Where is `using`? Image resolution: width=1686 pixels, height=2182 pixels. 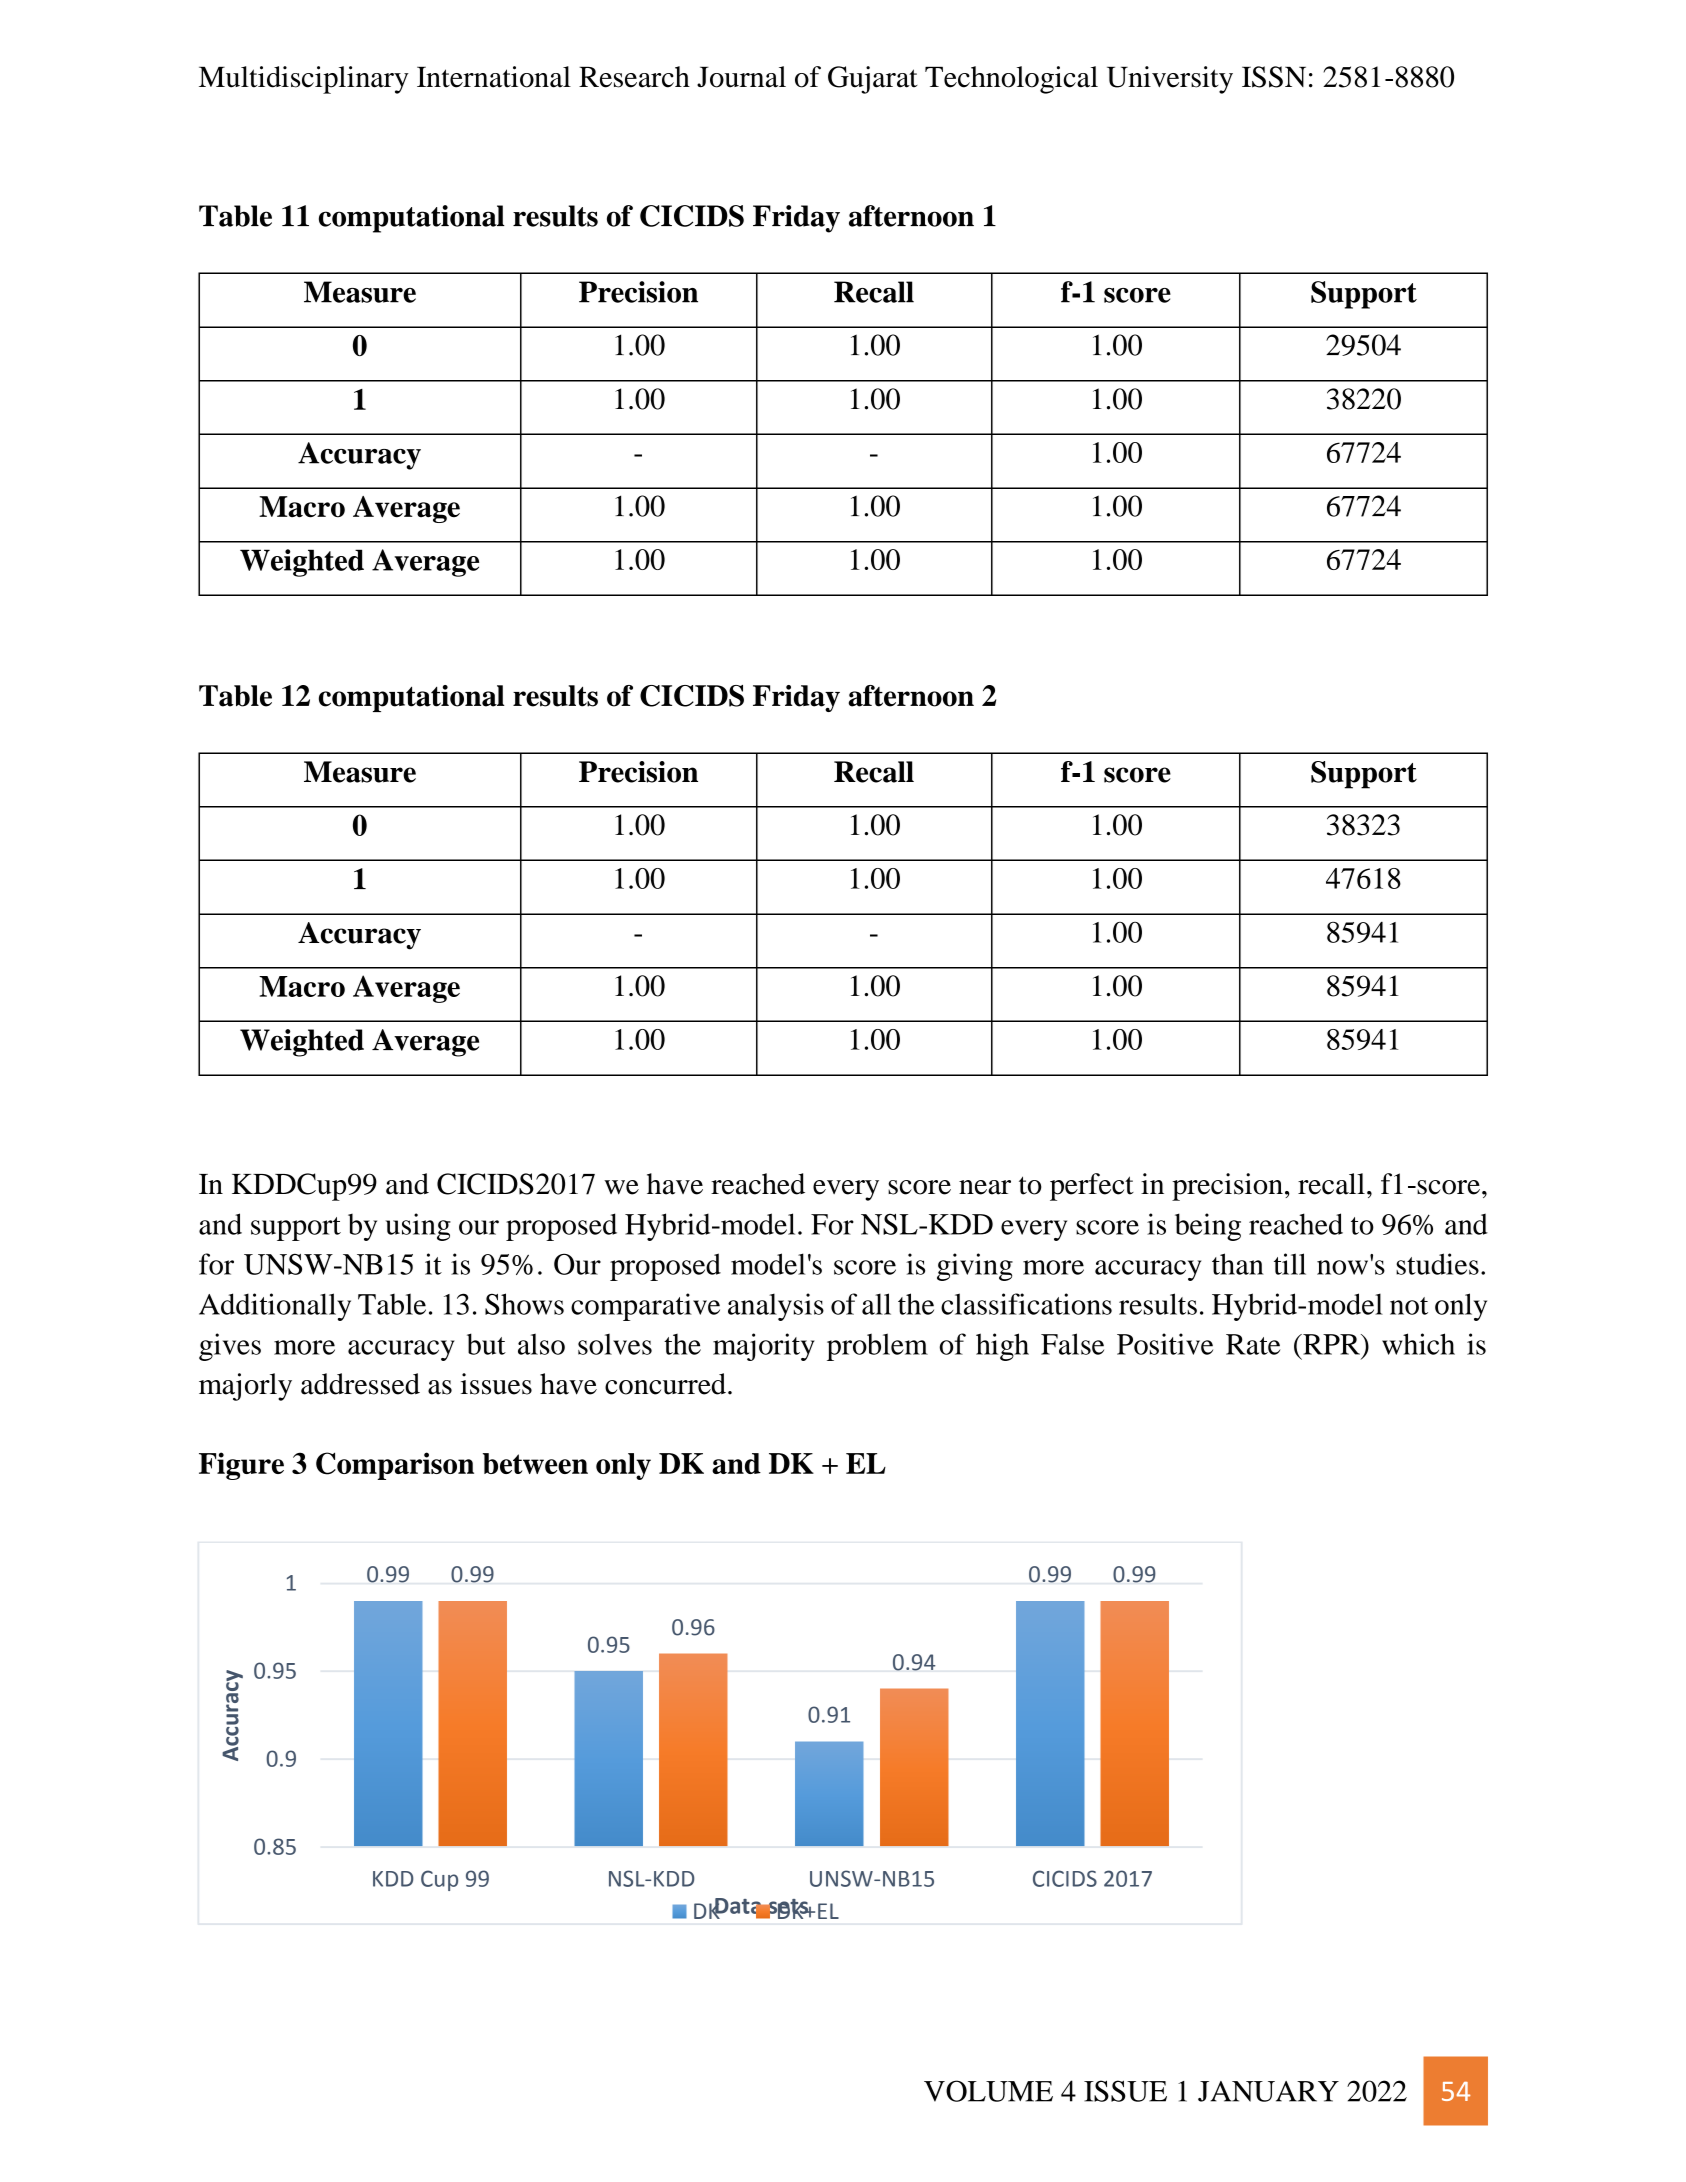 using is located at coordinates (418, 1227).
